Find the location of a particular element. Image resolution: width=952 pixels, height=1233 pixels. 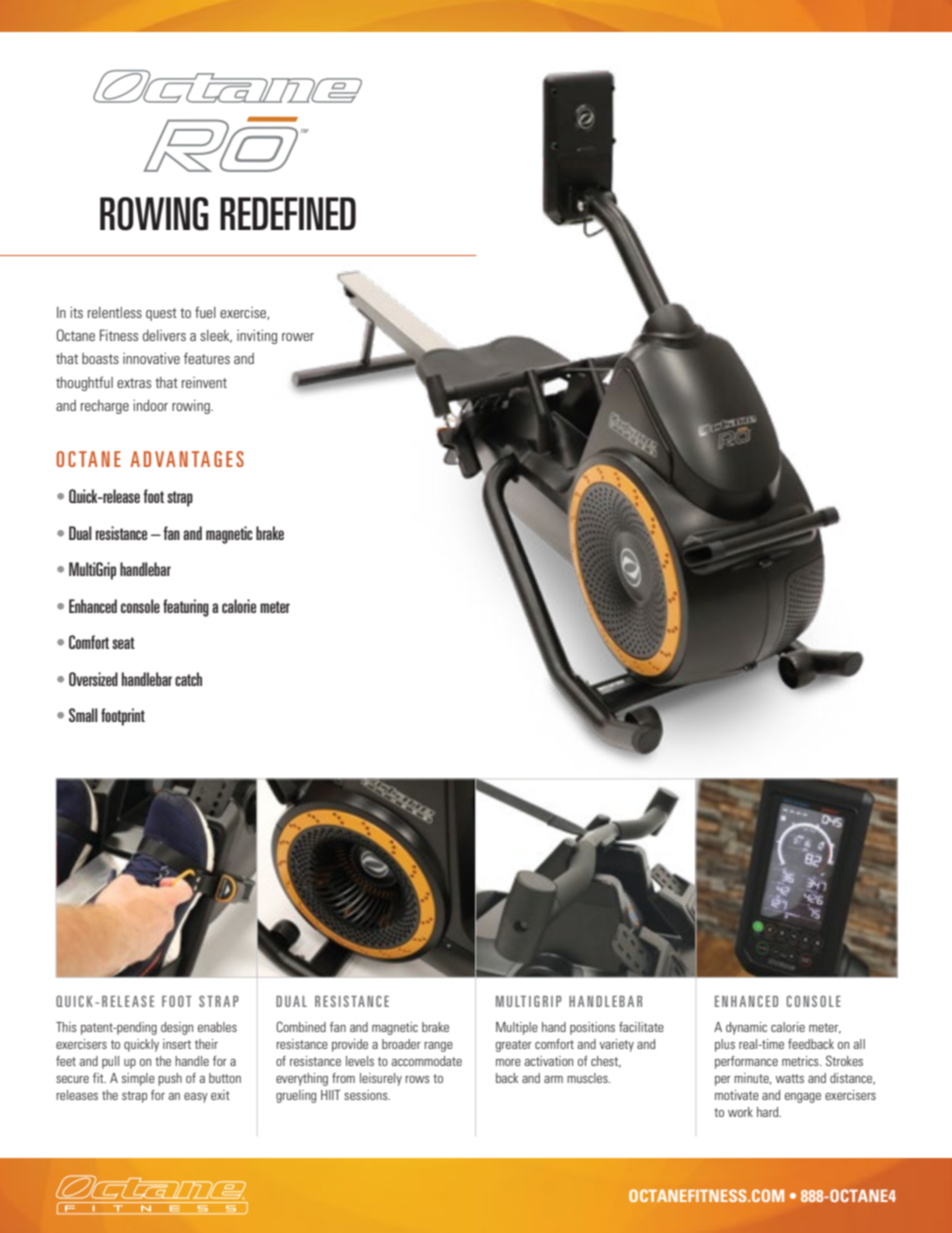

reinvent is located at coordinates (204, 382).
